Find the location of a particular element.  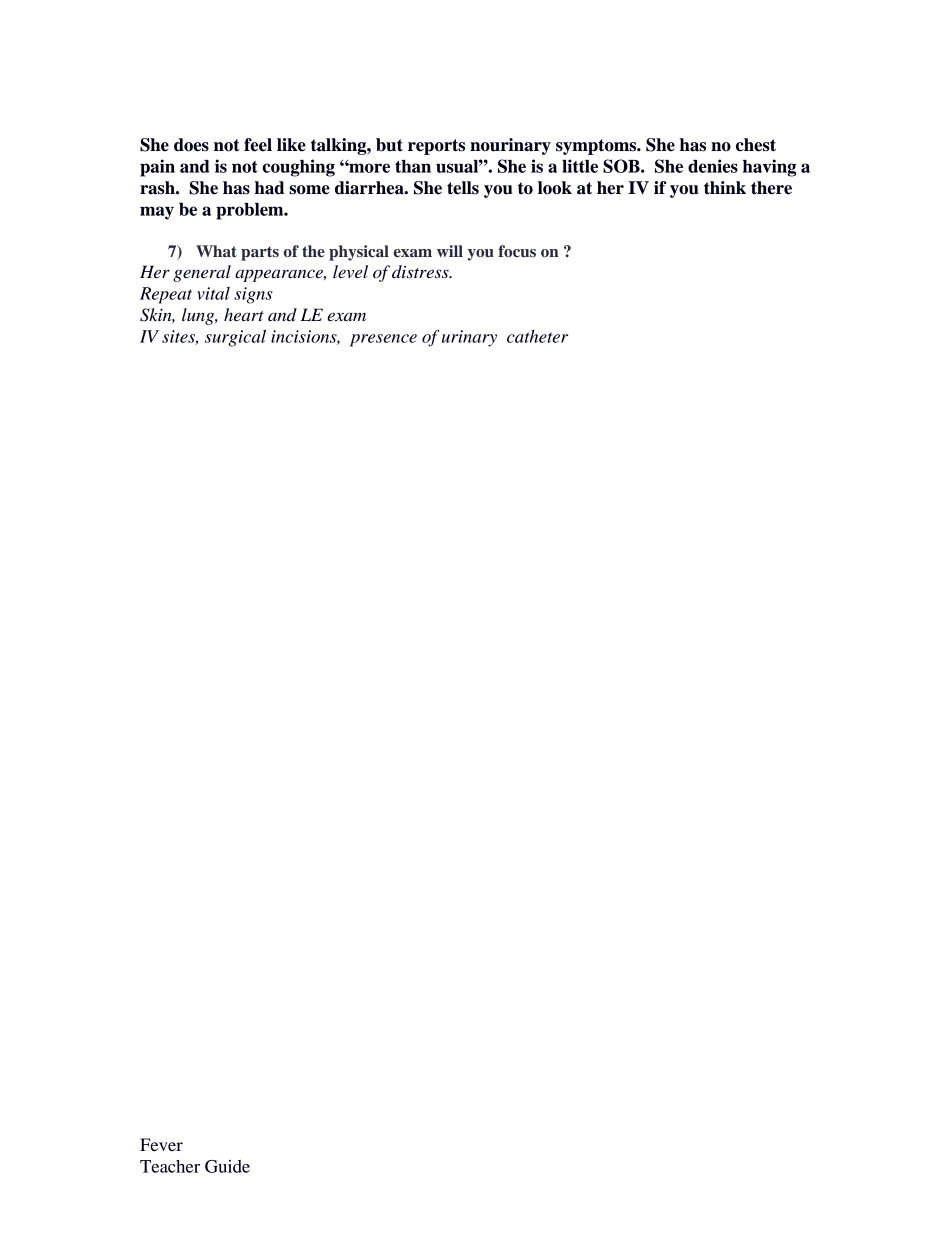

had is located at coordinates (270, 188).
